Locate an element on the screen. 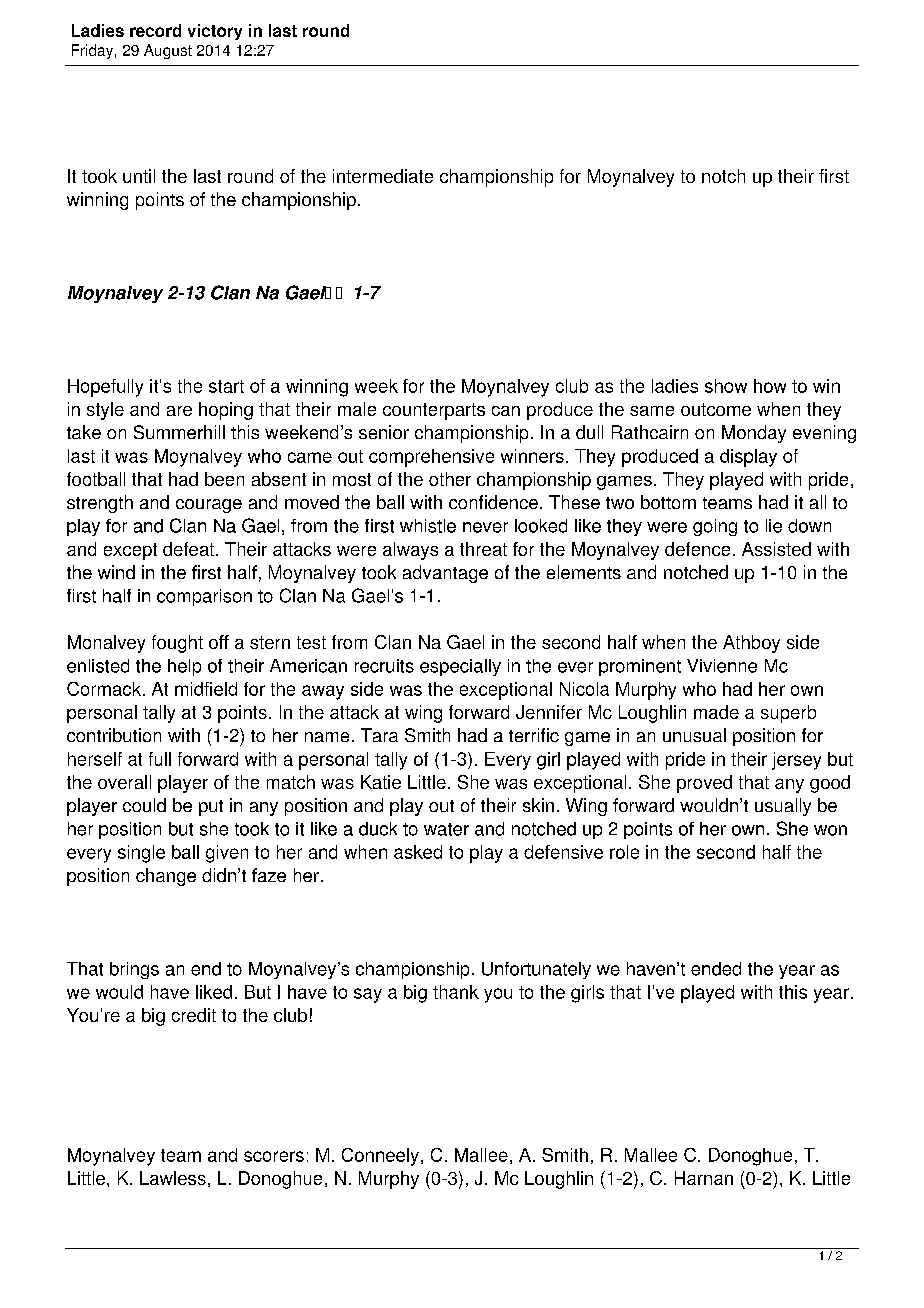 This screenshot has width=924, height=1308. change is located at coordinates (166, 877).
